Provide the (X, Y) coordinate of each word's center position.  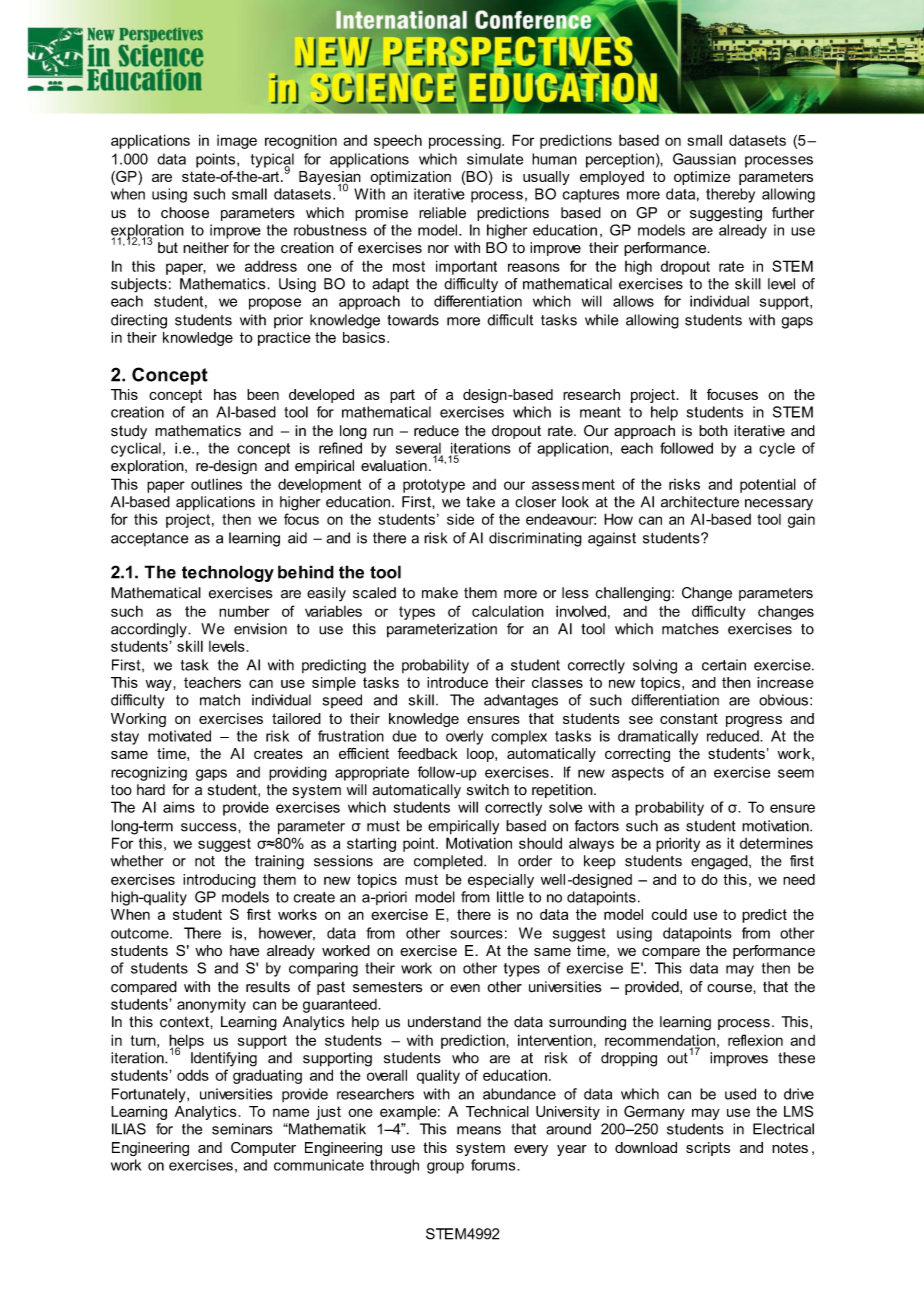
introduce (457, 682)
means (479, 1130)
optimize (702, 178)
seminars (242, 1129)
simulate (495, 159)
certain (724, 665)
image (237, 142)
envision (260, 629)
